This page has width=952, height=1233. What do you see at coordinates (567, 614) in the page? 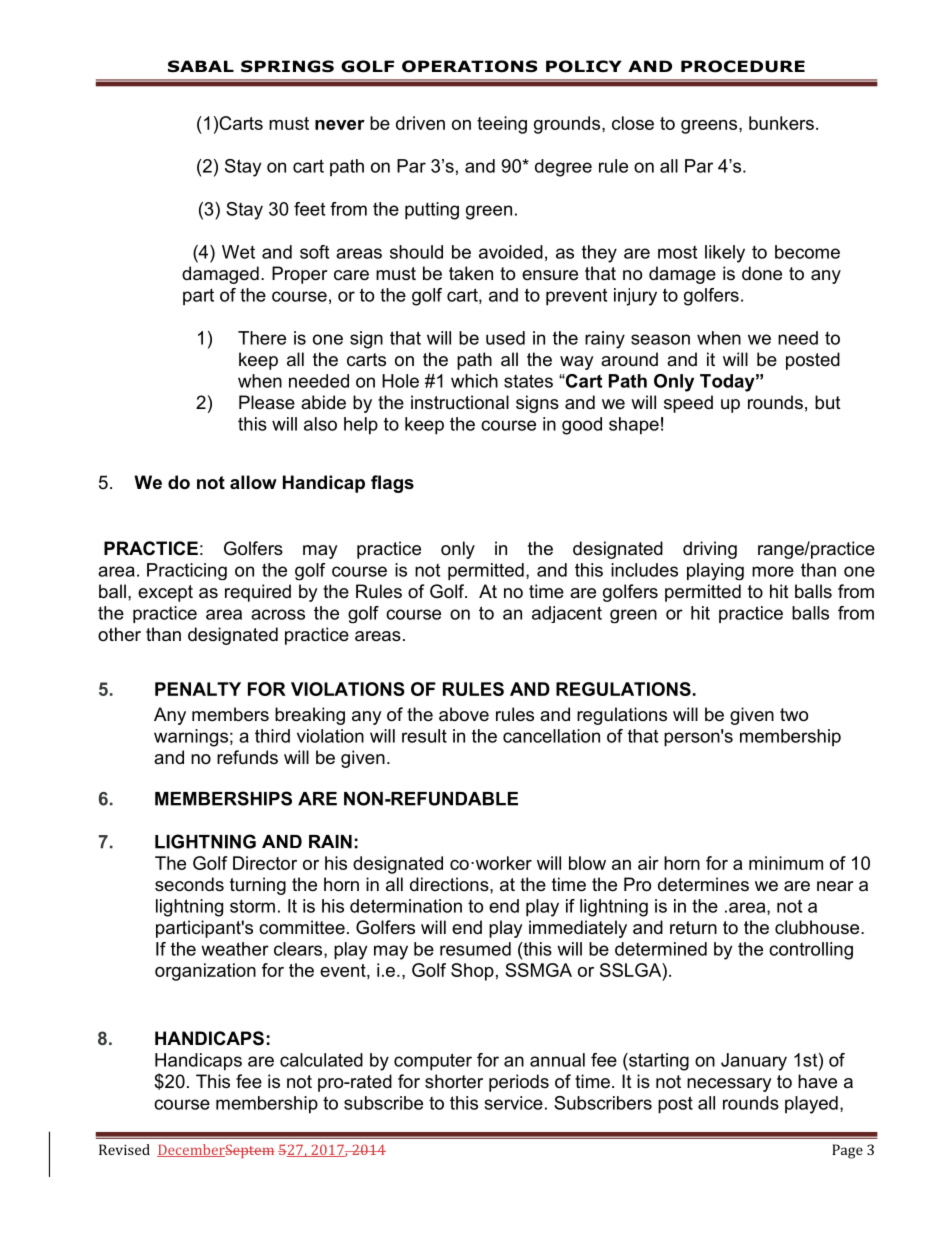
I see `adjacent` at bounding box center [567, 614].
